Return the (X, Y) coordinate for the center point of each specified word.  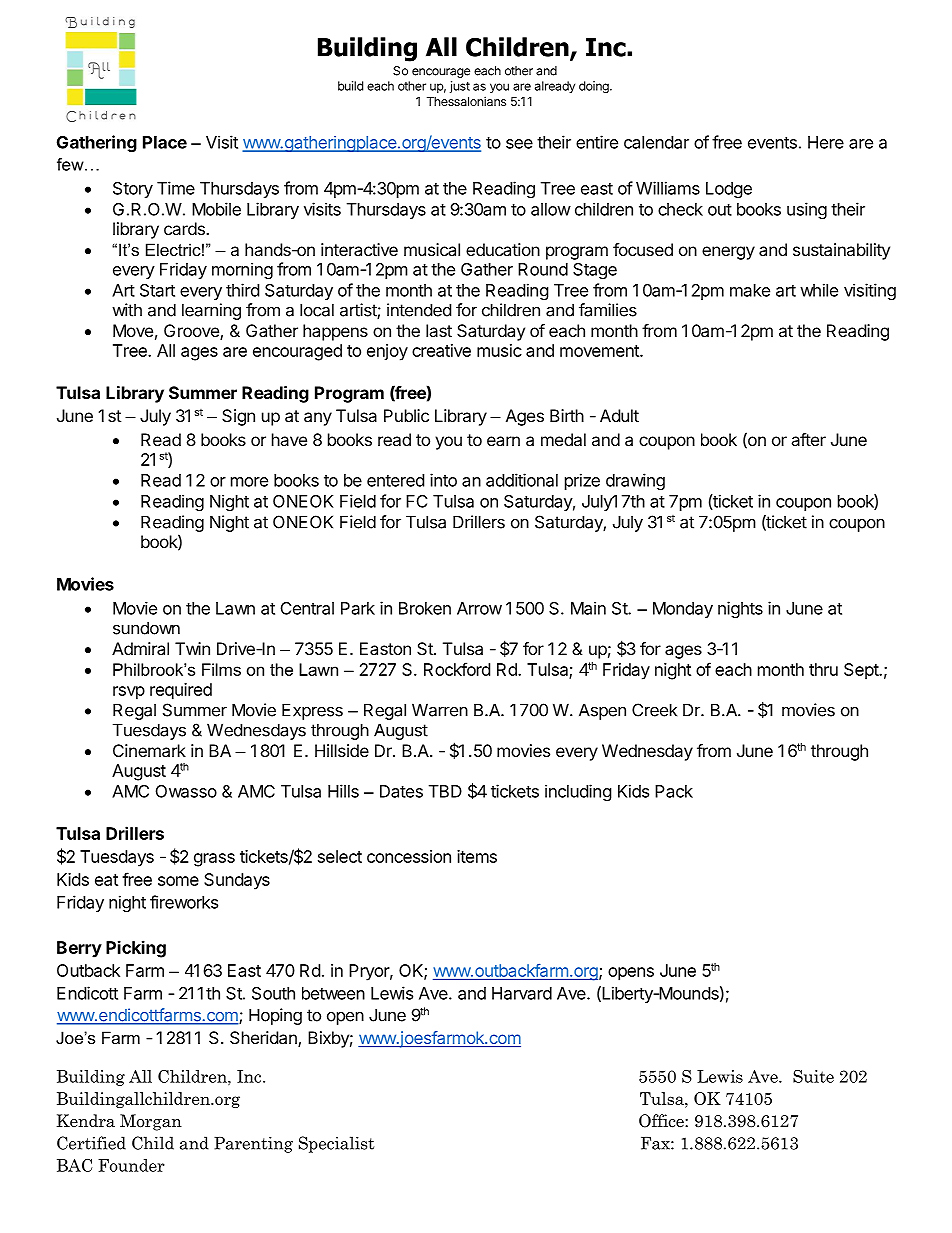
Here (826, 142)
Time (176, 188)
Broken (425, 608)
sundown (146, 628)
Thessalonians (466, 101)
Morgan (151, 1122)
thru (823, 669)
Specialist (336, 1144)
